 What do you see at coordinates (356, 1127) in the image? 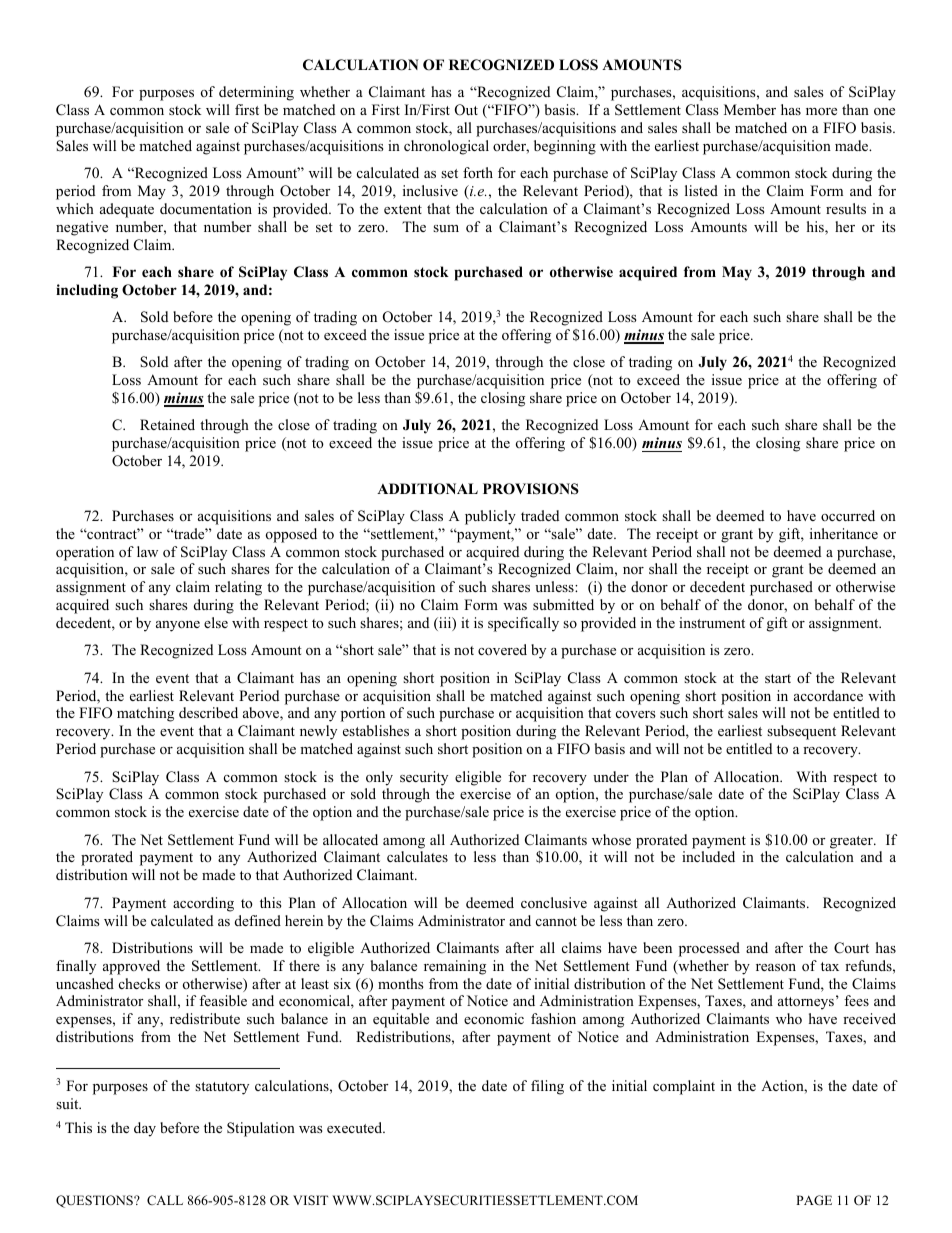
I see `executed` at bounding box center [356, 1127].
